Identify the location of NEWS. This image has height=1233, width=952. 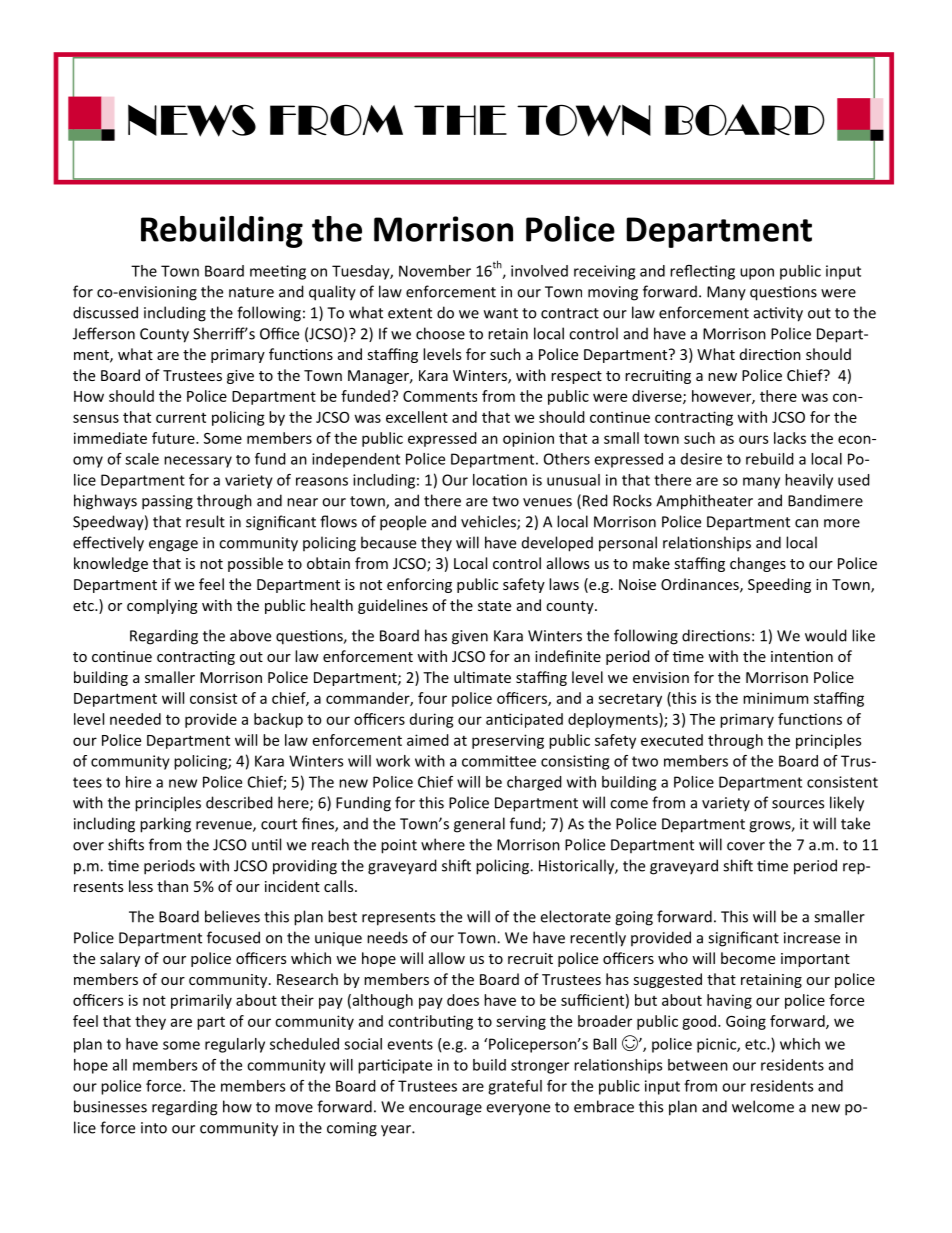
(192, 120).
